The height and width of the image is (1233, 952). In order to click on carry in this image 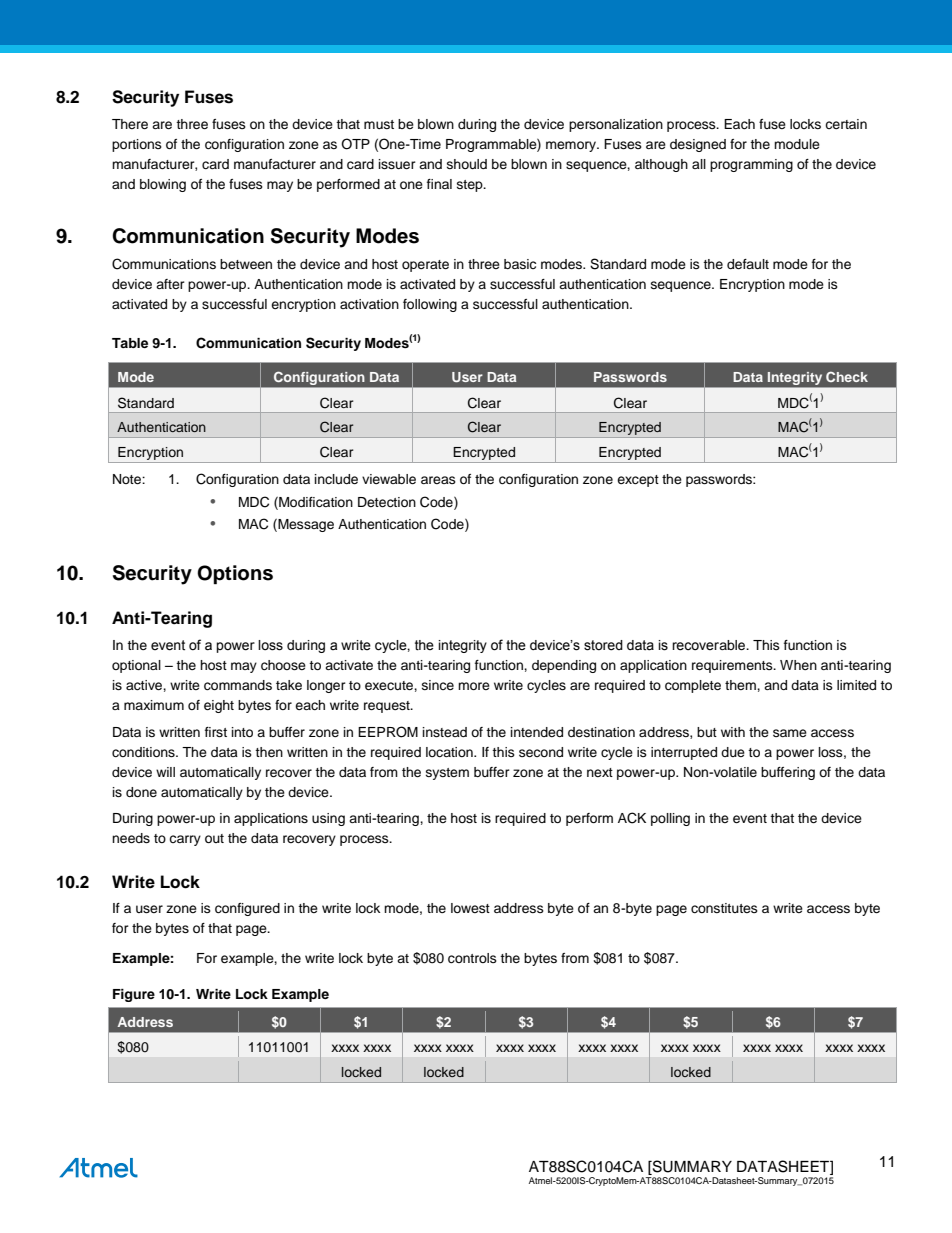, I will do `click(185, 840)`.
